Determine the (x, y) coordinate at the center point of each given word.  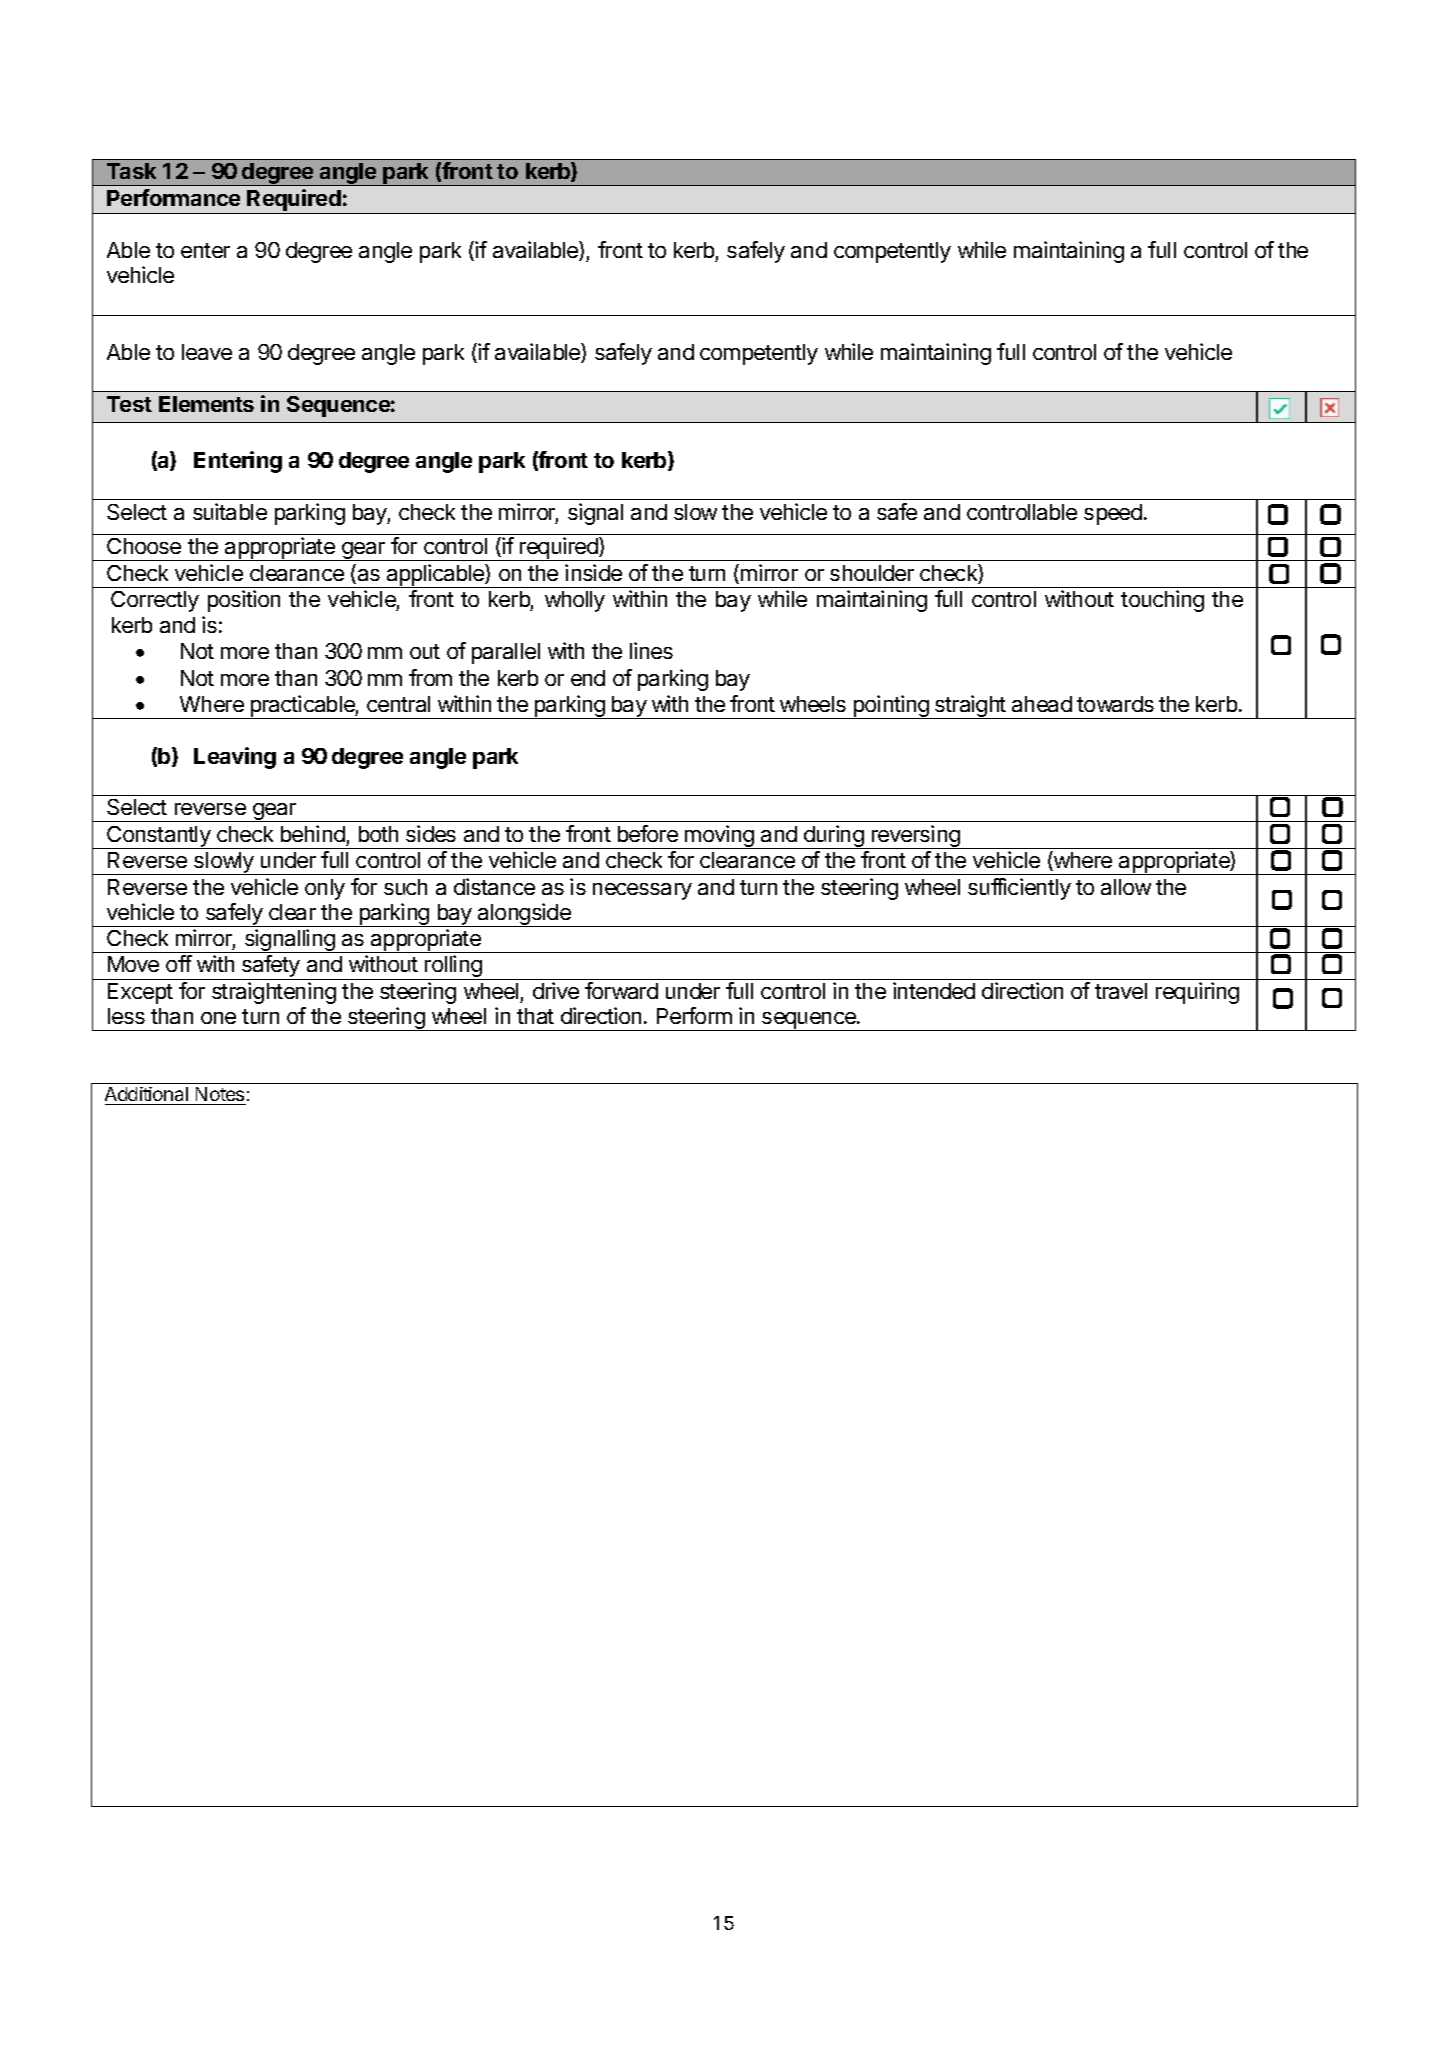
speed (1113, 514)
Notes (220, 1096)
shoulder (872, 573)
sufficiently (1019, 889)
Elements (206, 404)
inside (593, 572)
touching (1162, 601)
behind (313, 833)
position (244, 601)
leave (207, 352)
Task (131, 171)
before (648, 833)
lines (651, 650)
